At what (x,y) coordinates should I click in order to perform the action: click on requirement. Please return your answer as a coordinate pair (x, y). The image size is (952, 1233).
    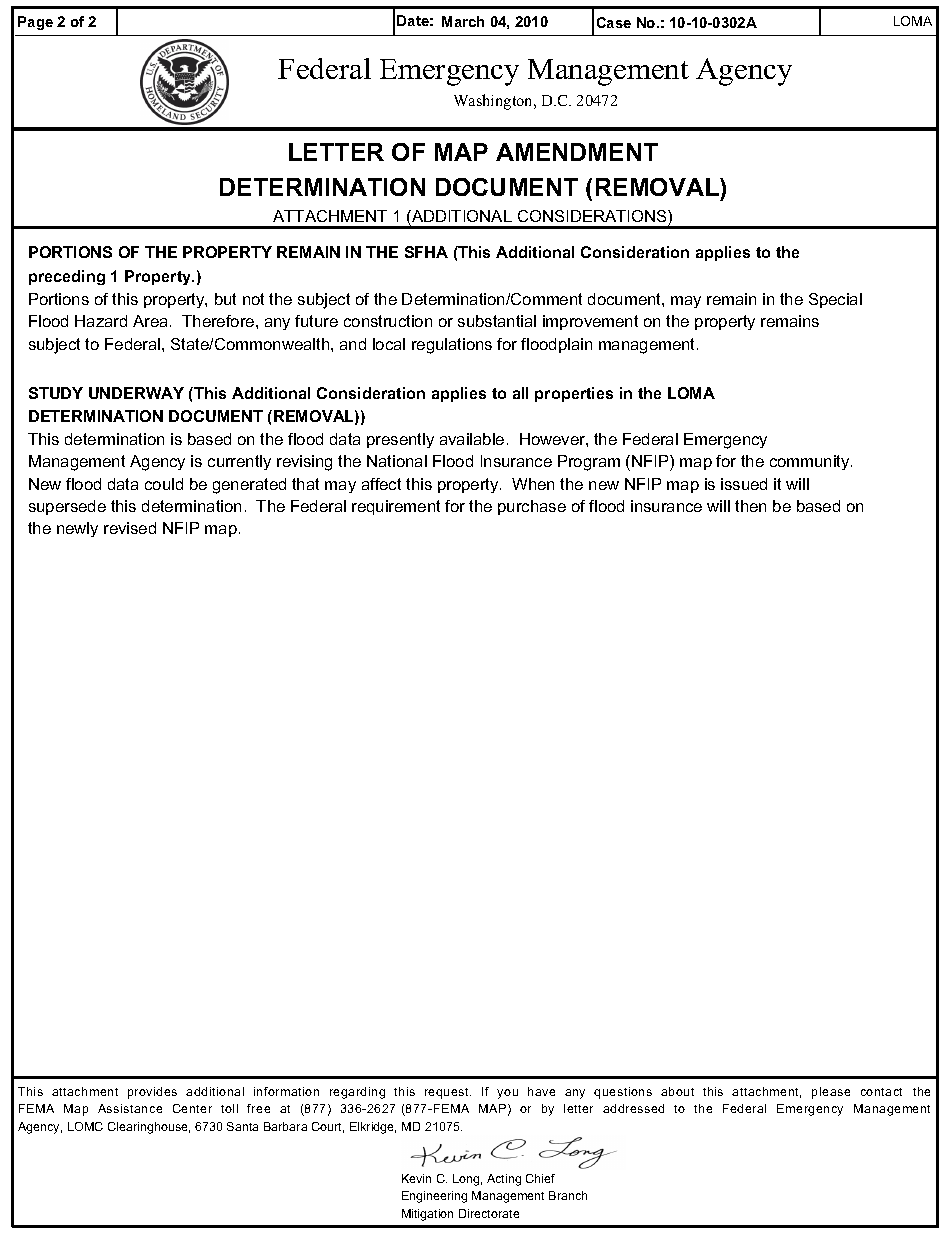
    Looking at the image, I should click on (396, 507).
